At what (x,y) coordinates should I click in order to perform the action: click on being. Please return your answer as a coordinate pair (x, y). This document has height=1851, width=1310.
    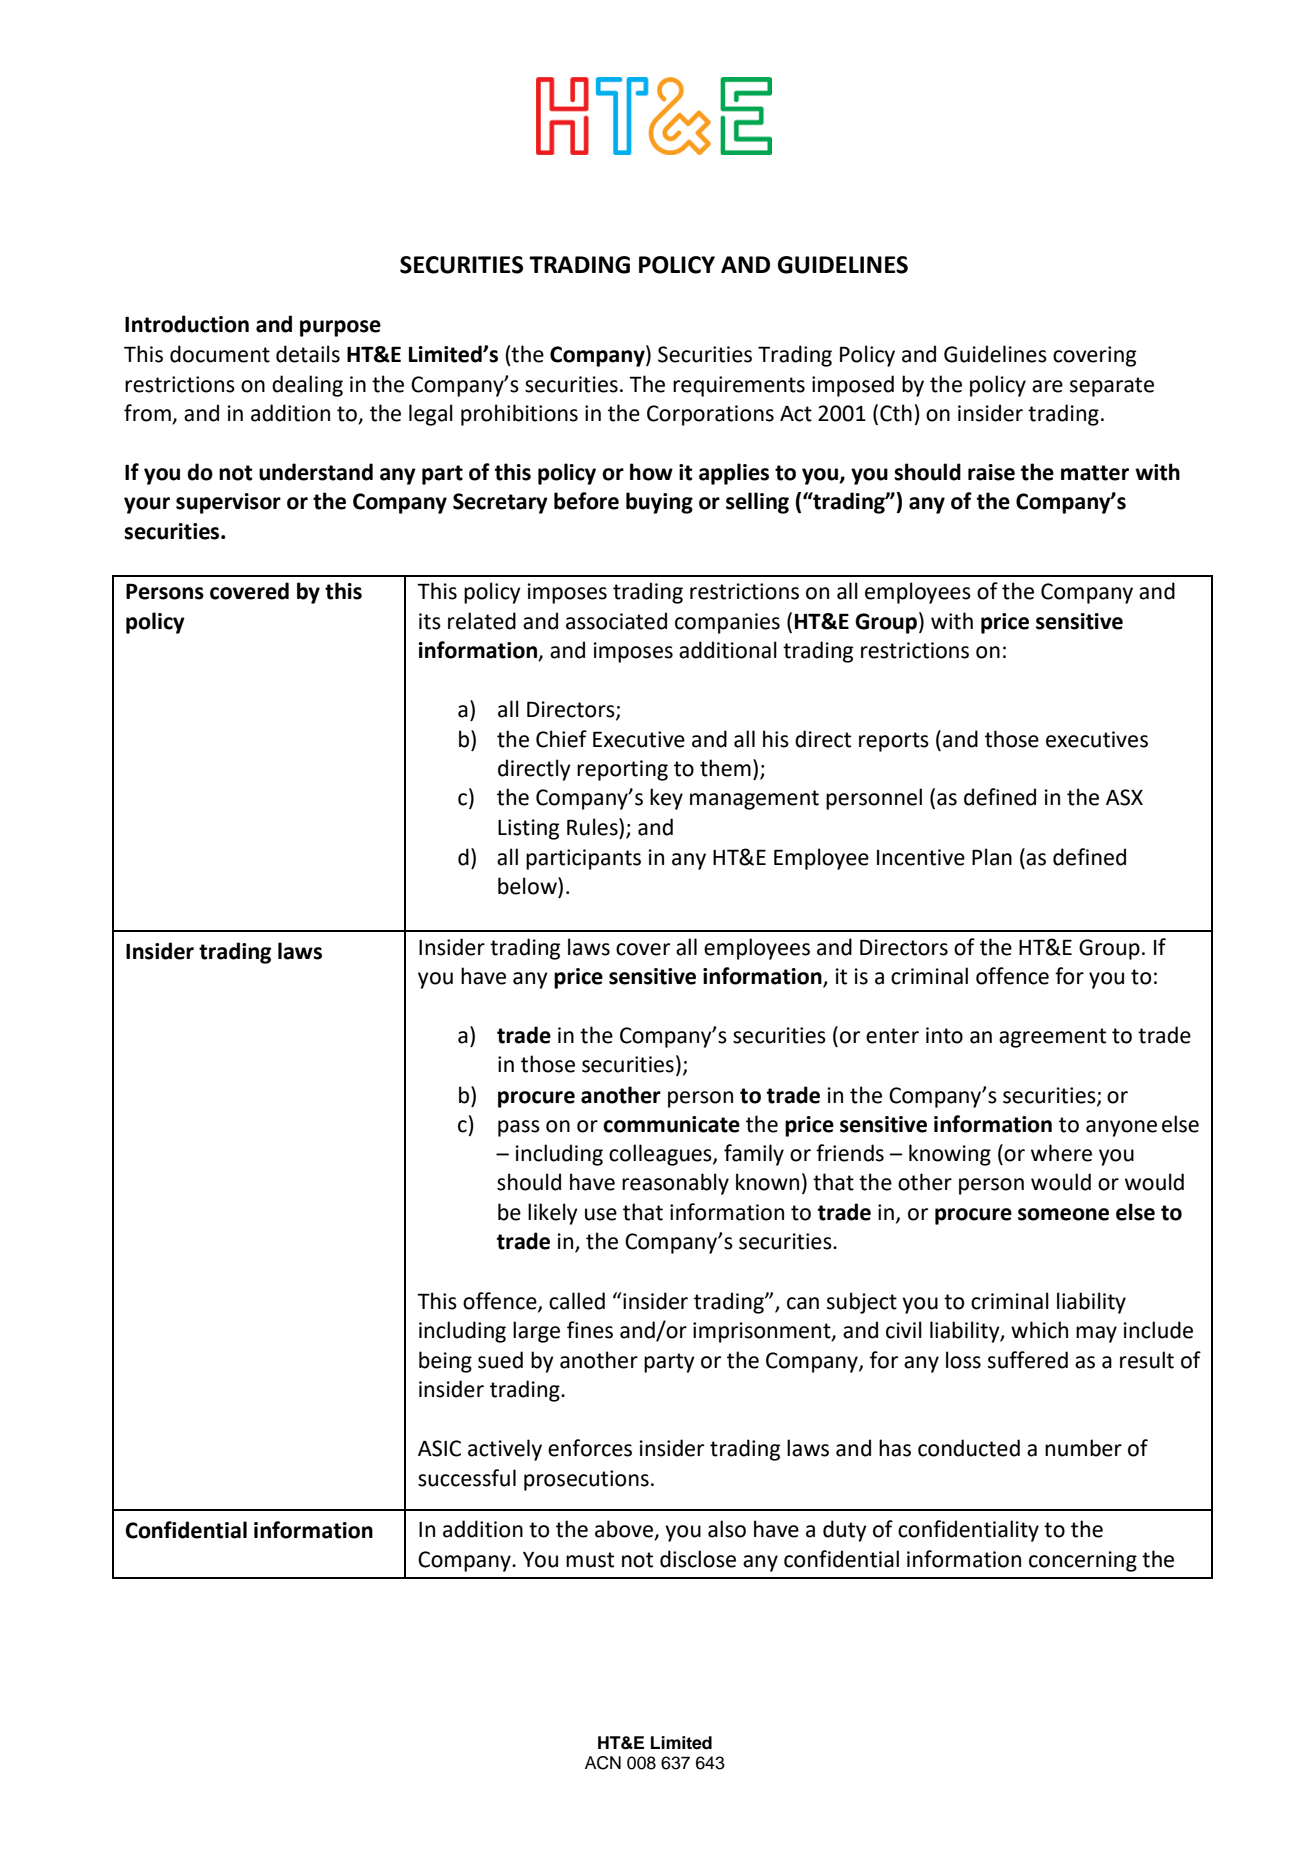
    Looking at the image, I should click on (445, 1362).
